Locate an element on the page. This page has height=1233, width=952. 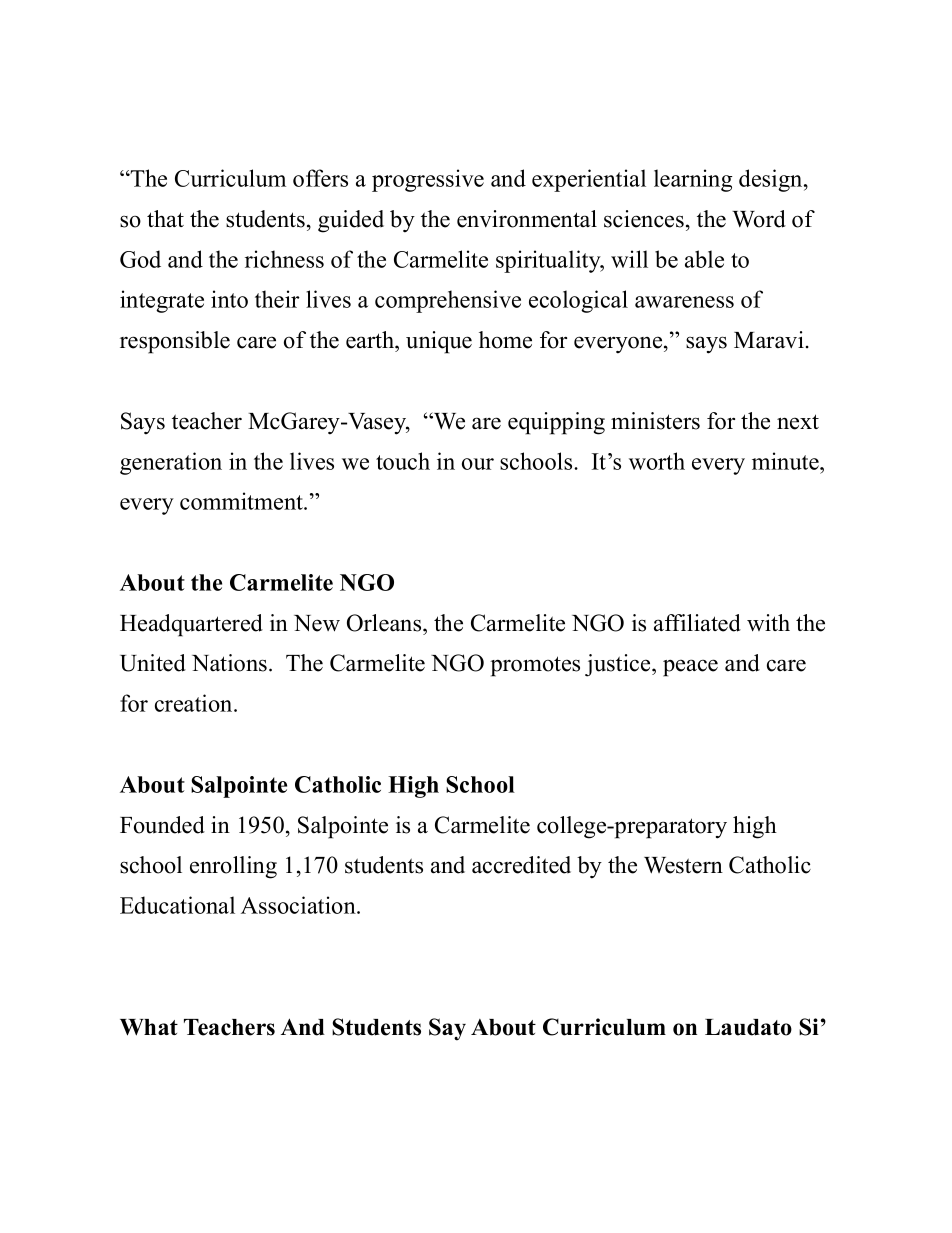
learning is located at coordinates (693, 180).
